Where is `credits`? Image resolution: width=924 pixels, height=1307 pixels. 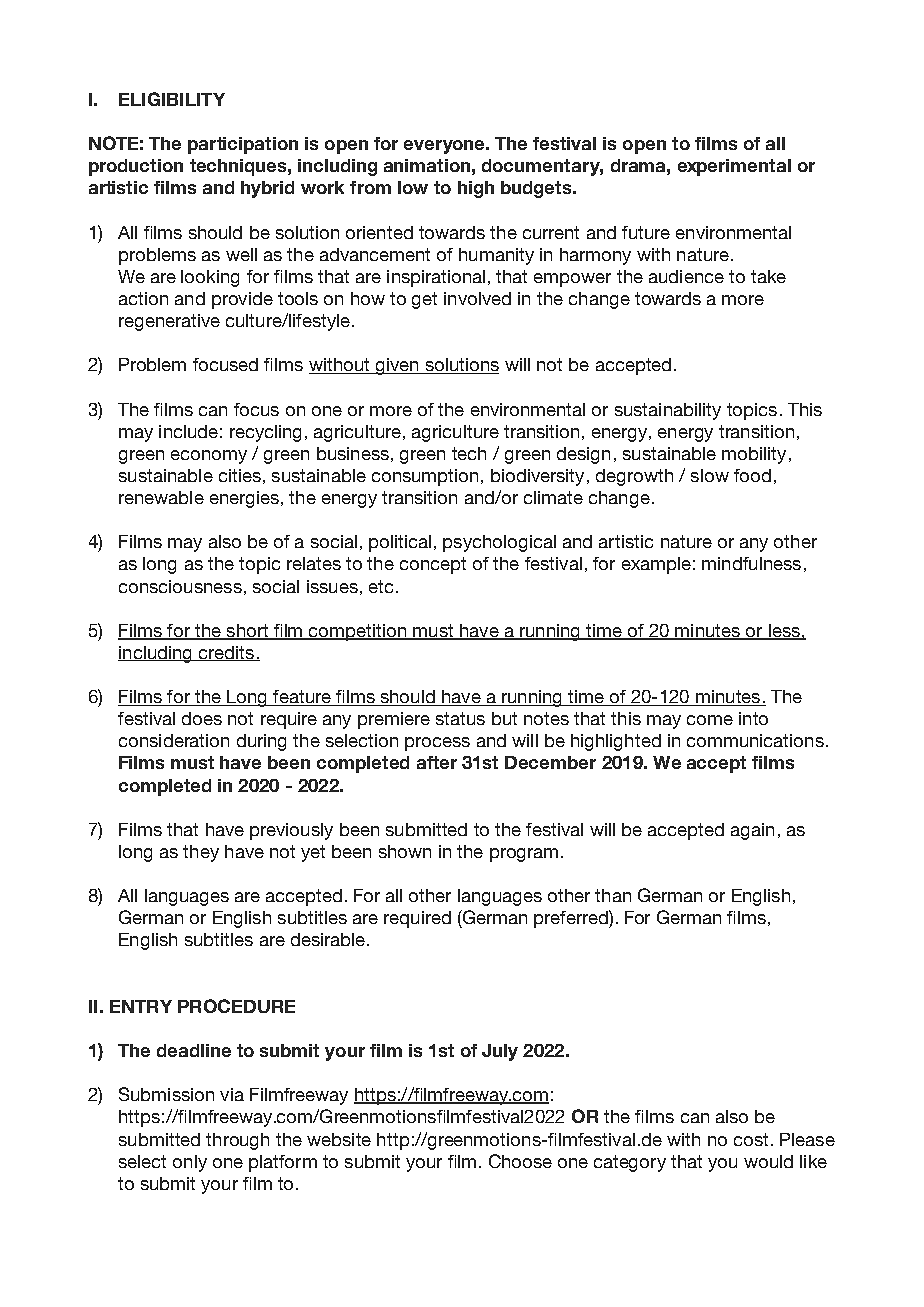 credits is located at coordinates (226, 653).
